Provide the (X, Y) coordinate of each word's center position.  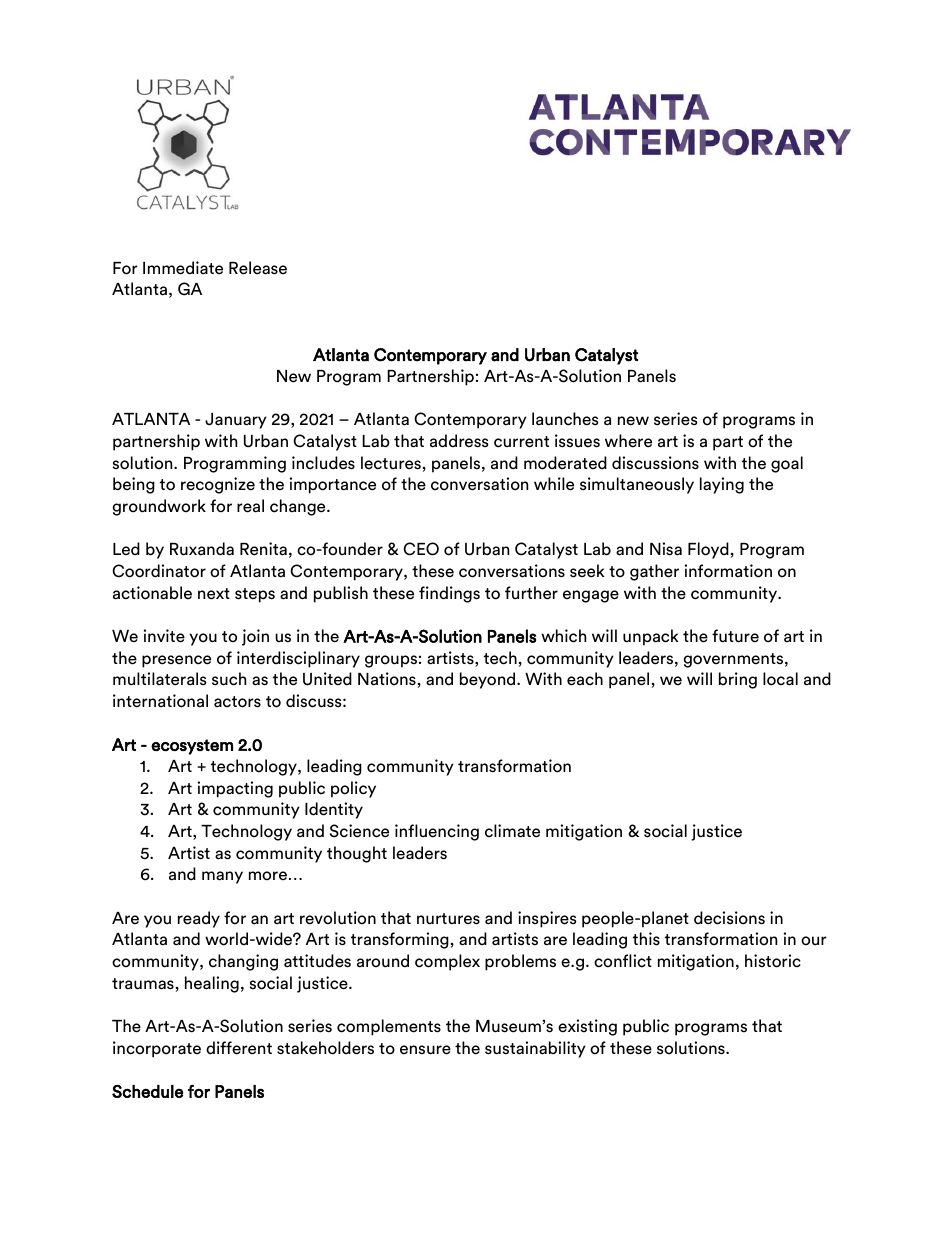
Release (258, 268)
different (239, 1048)
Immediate (183, 268)
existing (587, 1027)
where (628, 441)
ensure (425, 1050)
